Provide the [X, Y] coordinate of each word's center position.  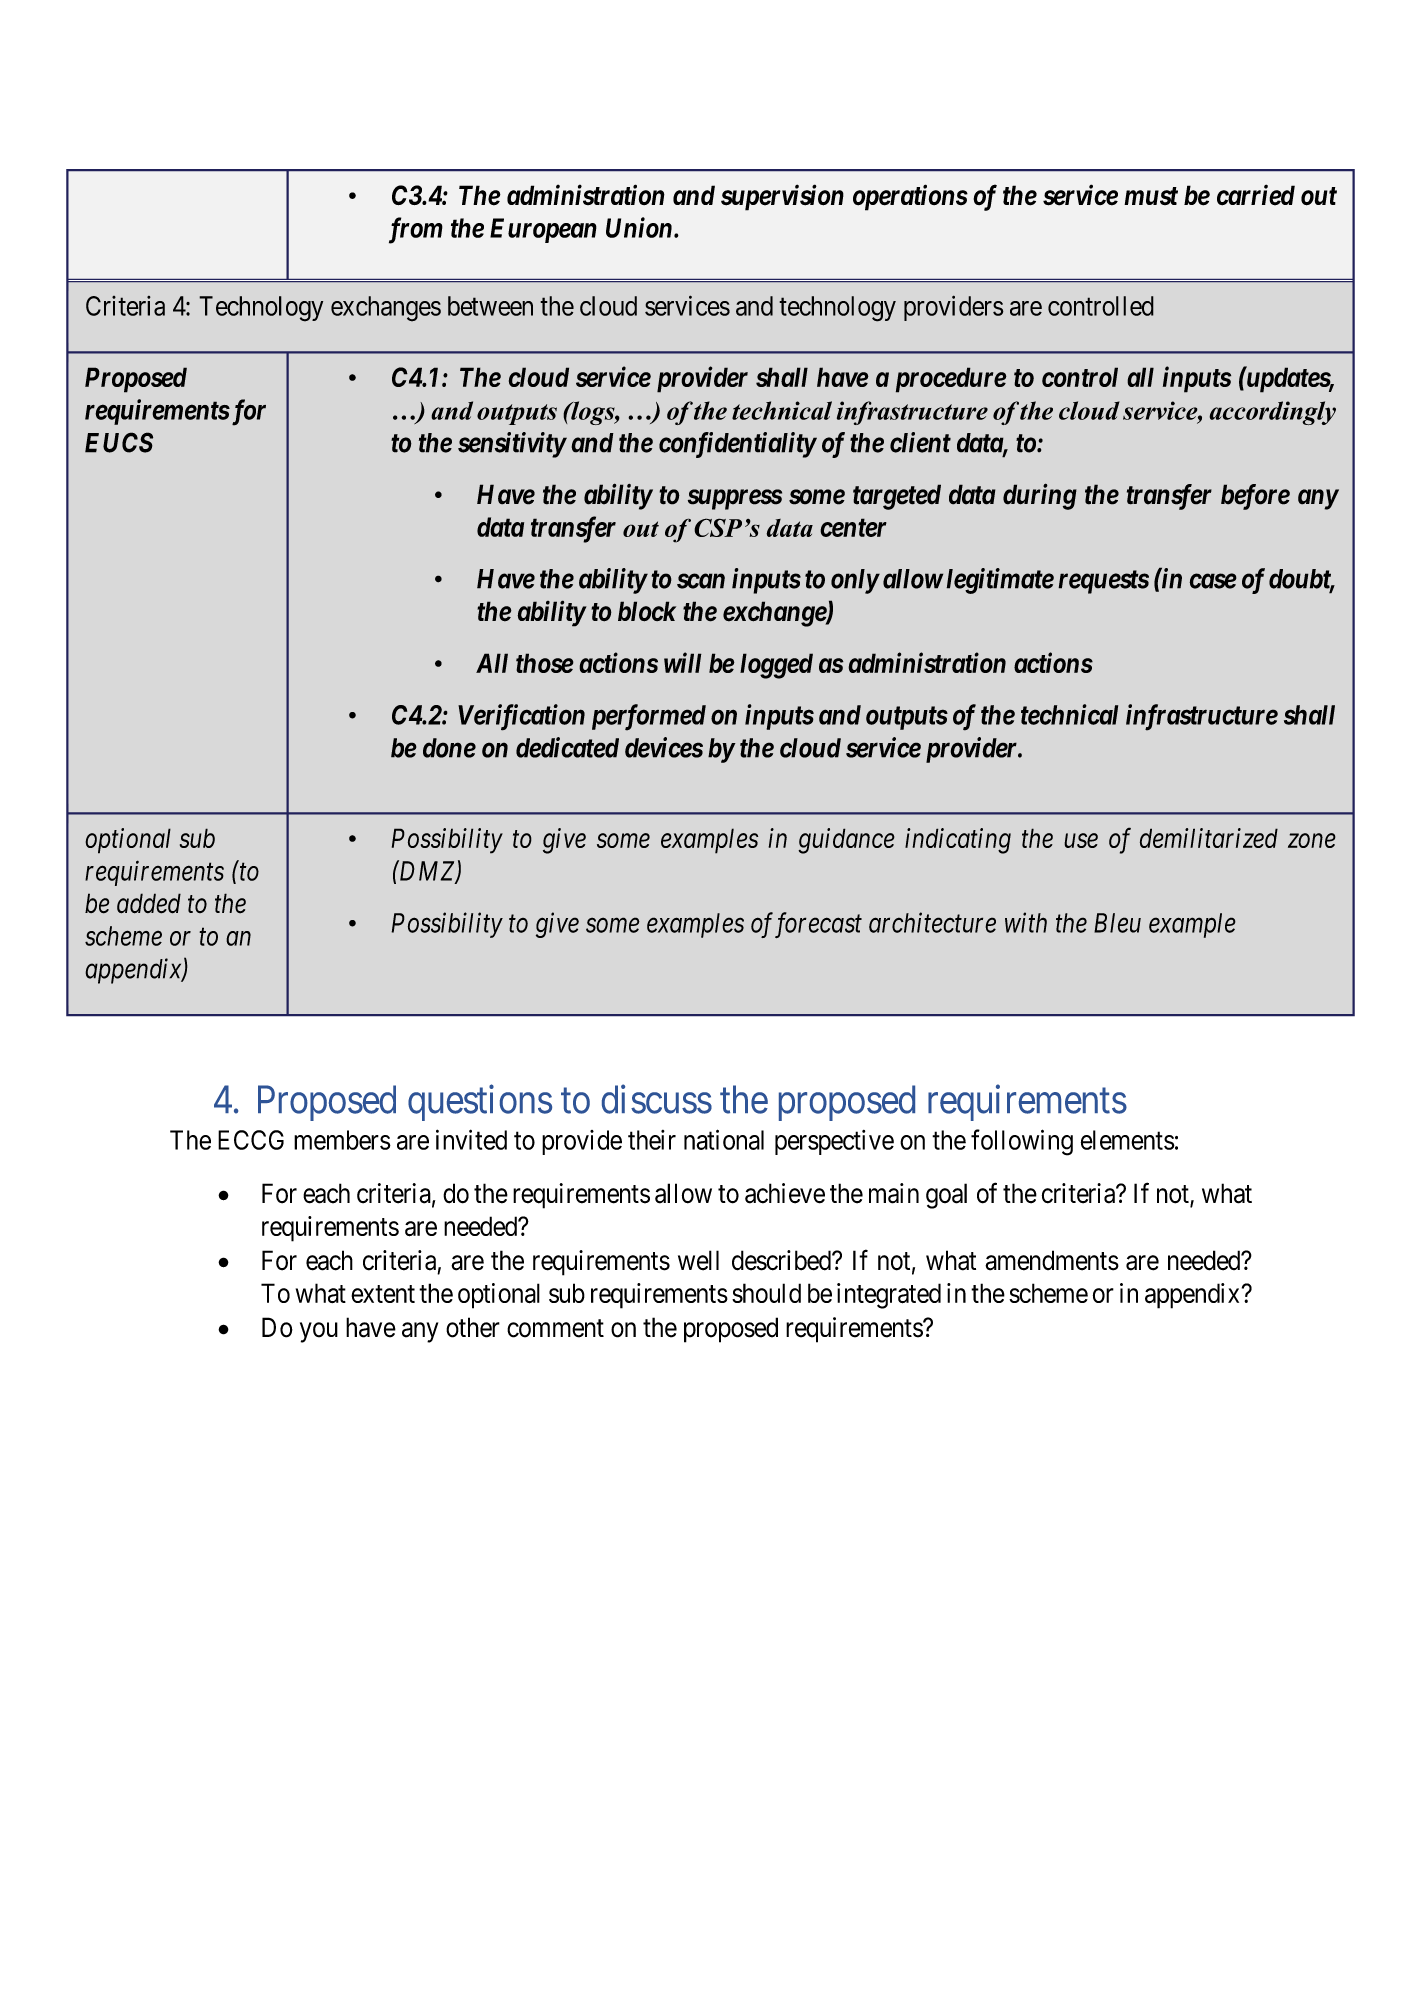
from [416, 230]
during [1040, 496]
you [319, 1332]
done [449, 748]
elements [1128, 1140]
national [724, 1139]
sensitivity [512, 445]
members [342, 1140]
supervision [782, 197]
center [853, 528]
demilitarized [1209, 838]
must [1151, 196]
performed [649, 717]
